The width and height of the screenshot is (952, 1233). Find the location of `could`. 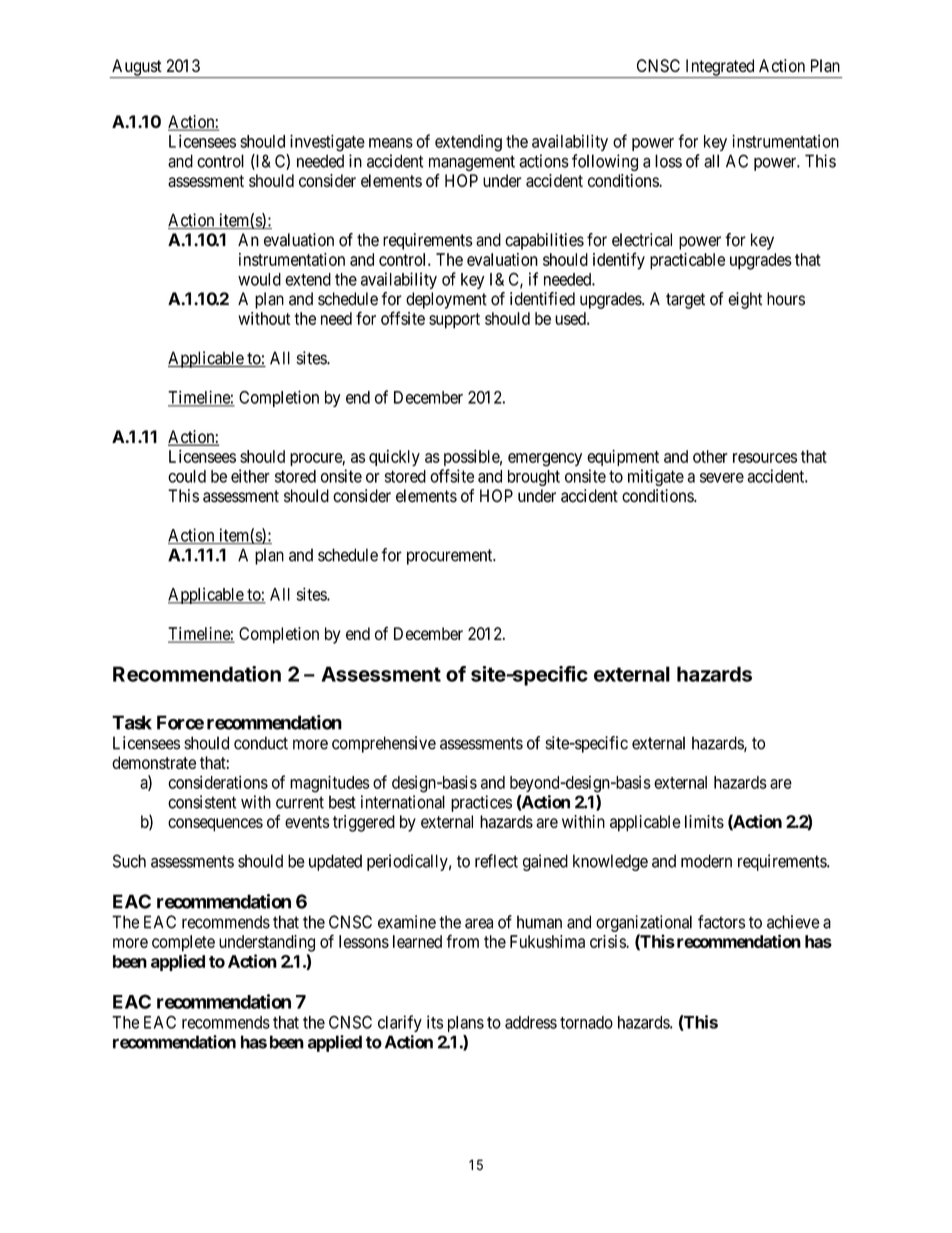

could is located at coordinates (187, 476).
